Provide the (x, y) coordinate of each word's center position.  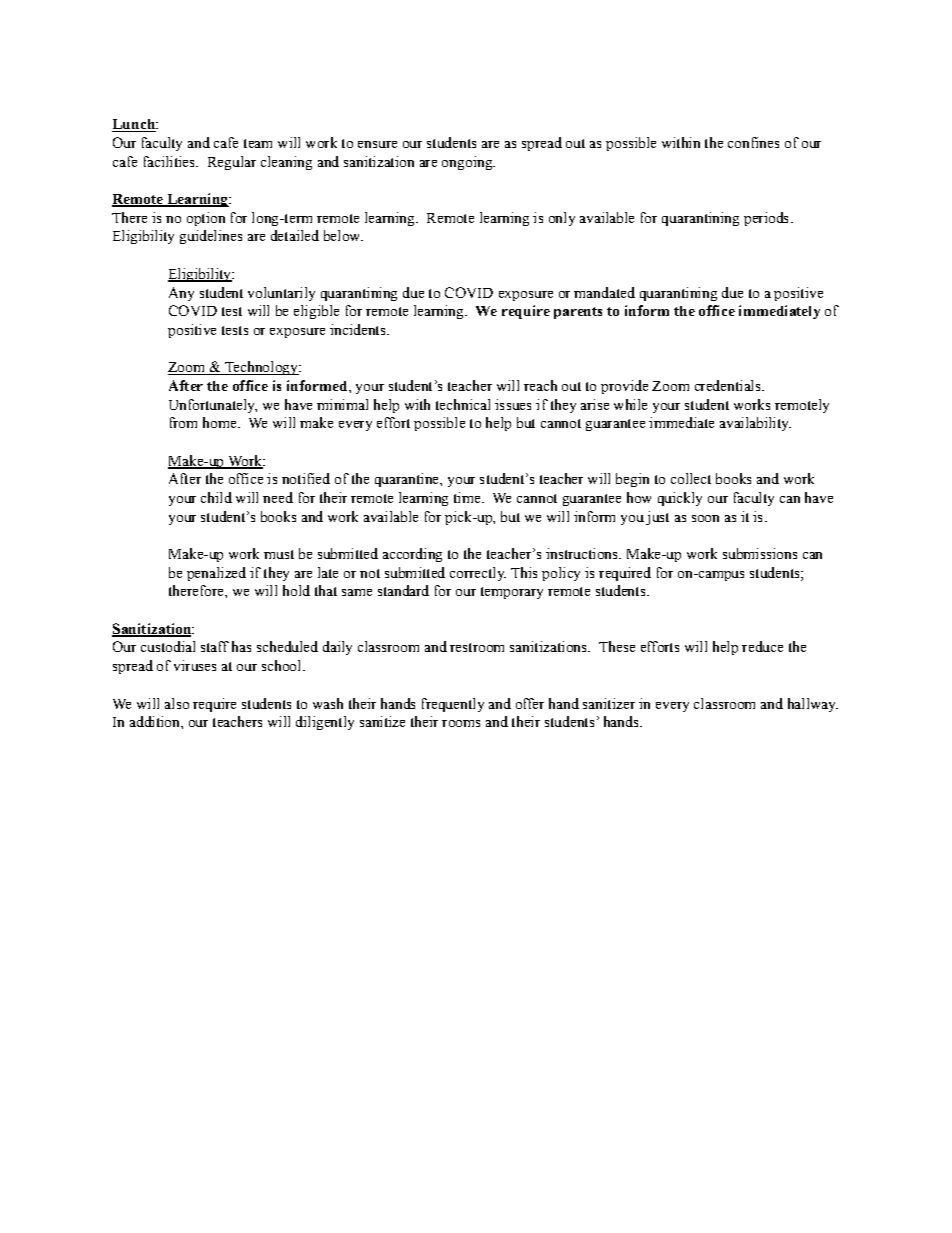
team (258, 143)
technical (463, 404)
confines (753, 142)
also (177, 703)
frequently (453, 705)
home (221, 422)
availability (755, 424)
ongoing (468, 163)
